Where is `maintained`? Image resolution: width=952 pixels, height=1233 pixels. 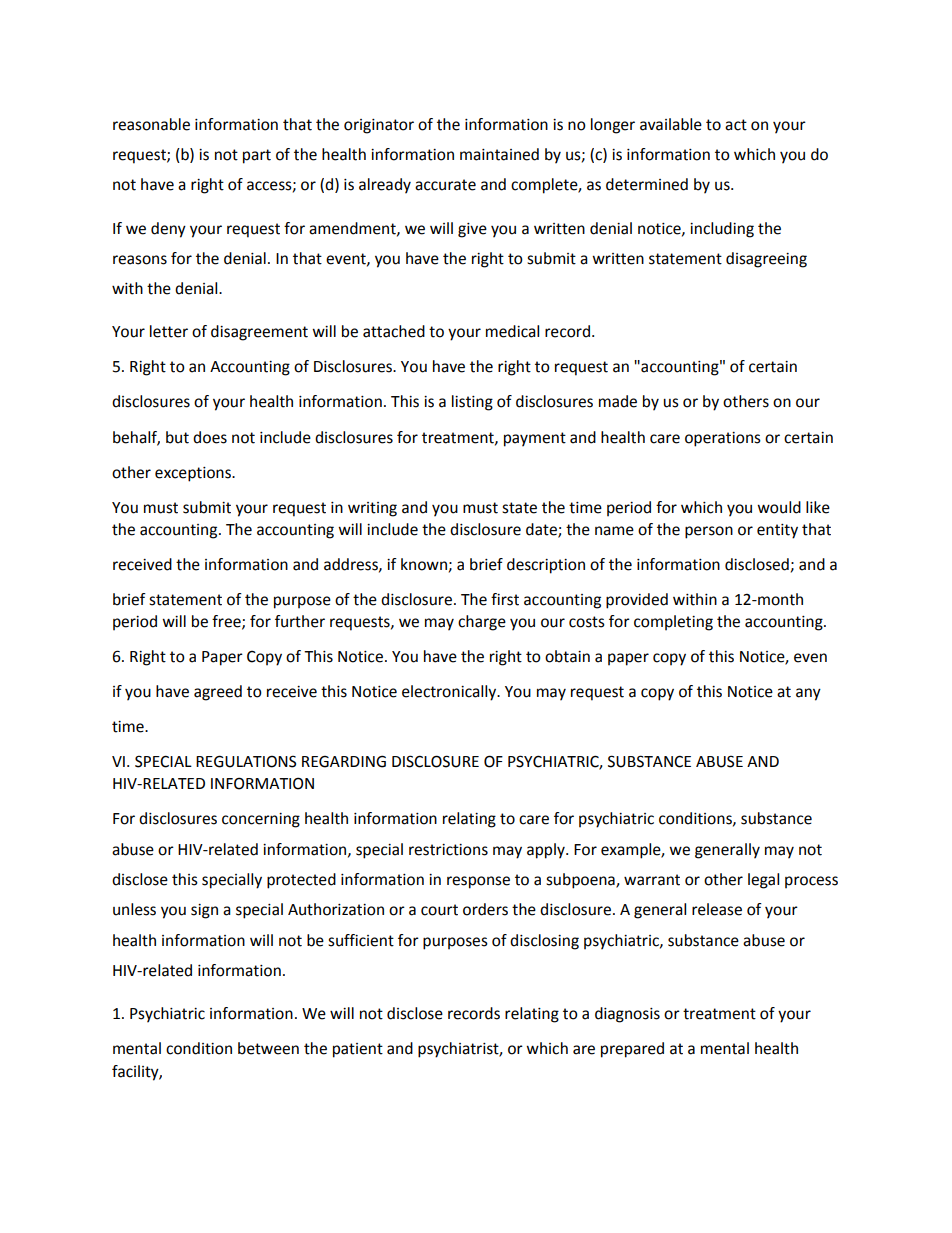 maintained is located at coordinates (499, 154).
